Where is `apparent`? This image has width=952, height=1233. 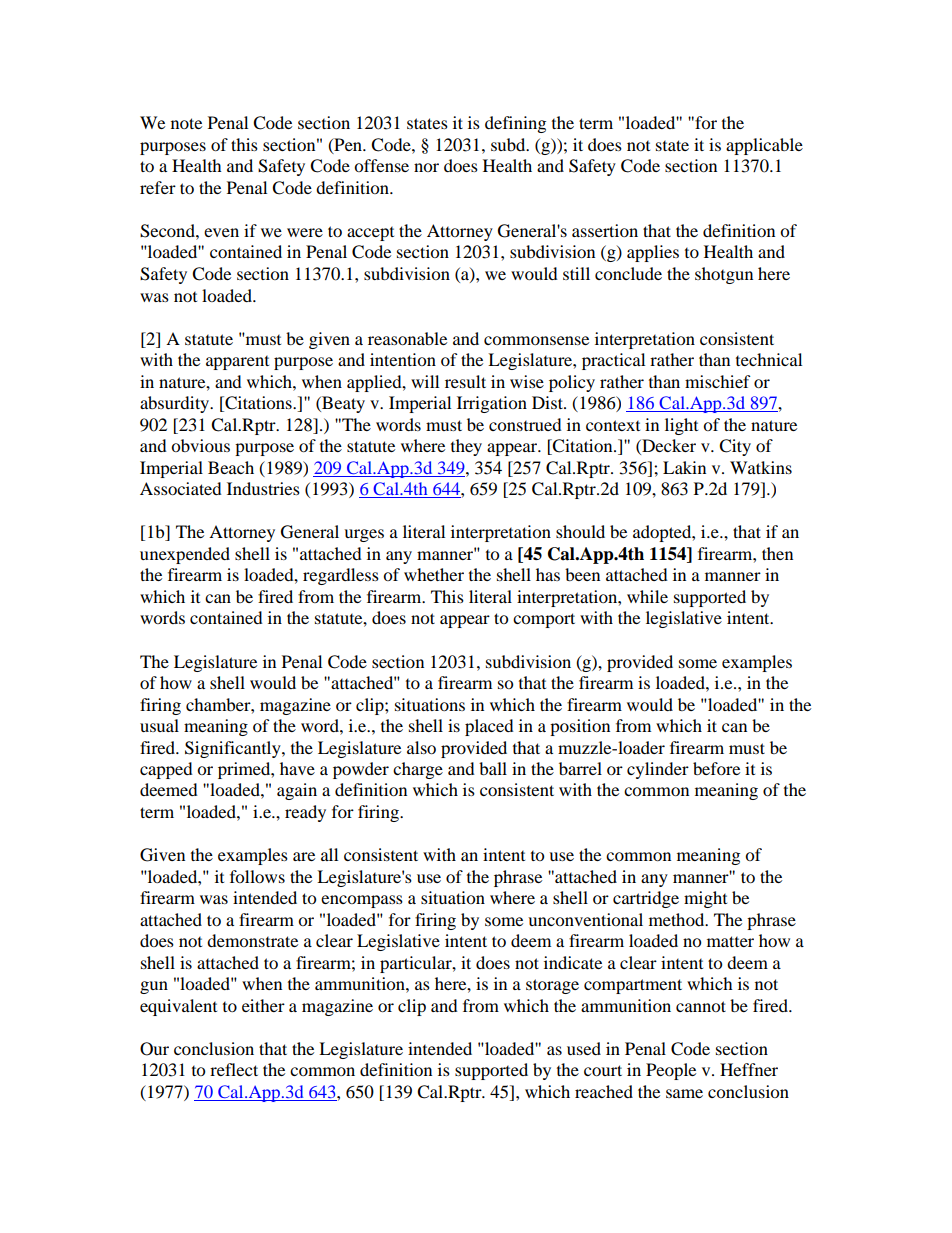 apparent is located at coordinates (237, 363).
